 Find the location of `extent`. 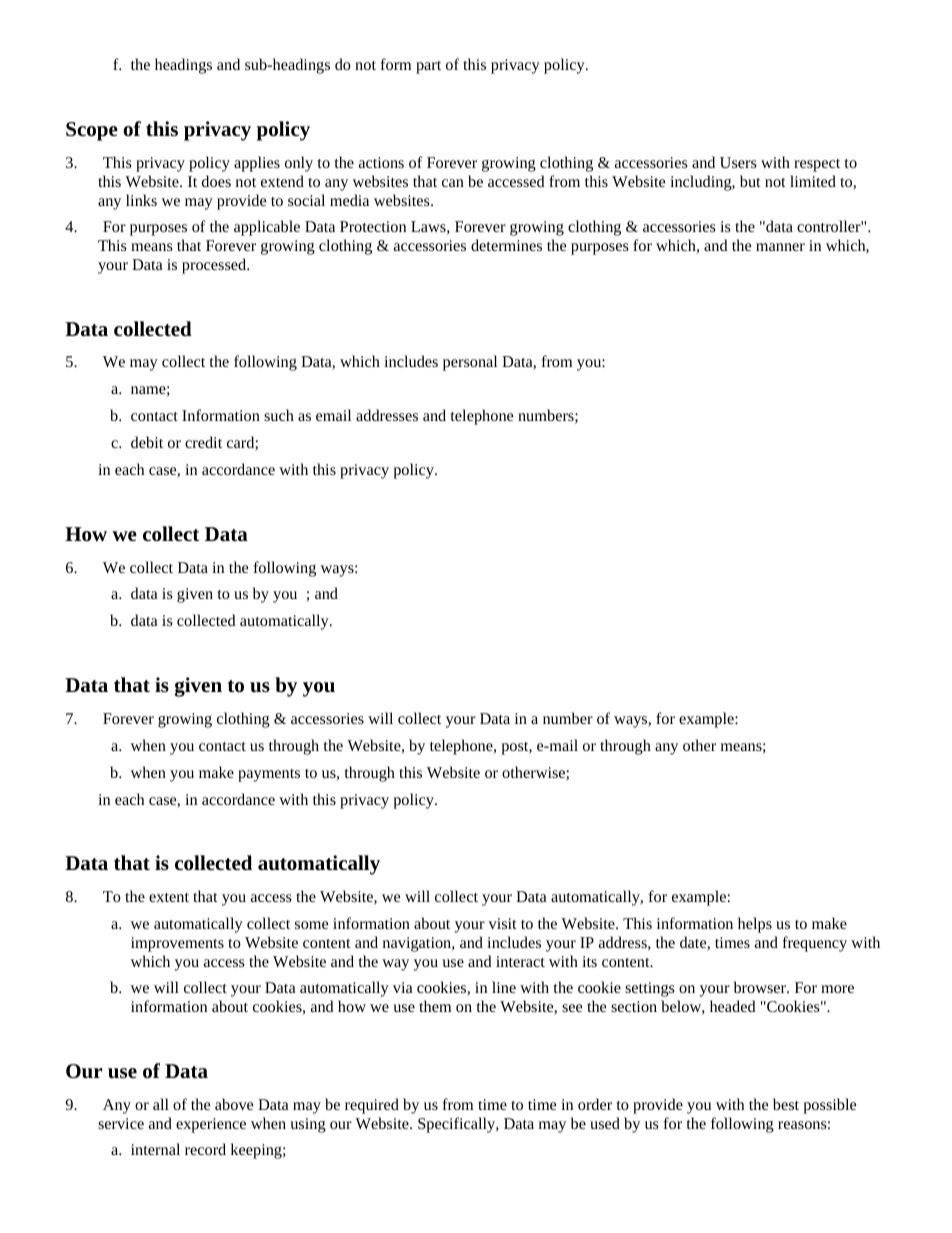

extent is located at coordinates (169, 897).
